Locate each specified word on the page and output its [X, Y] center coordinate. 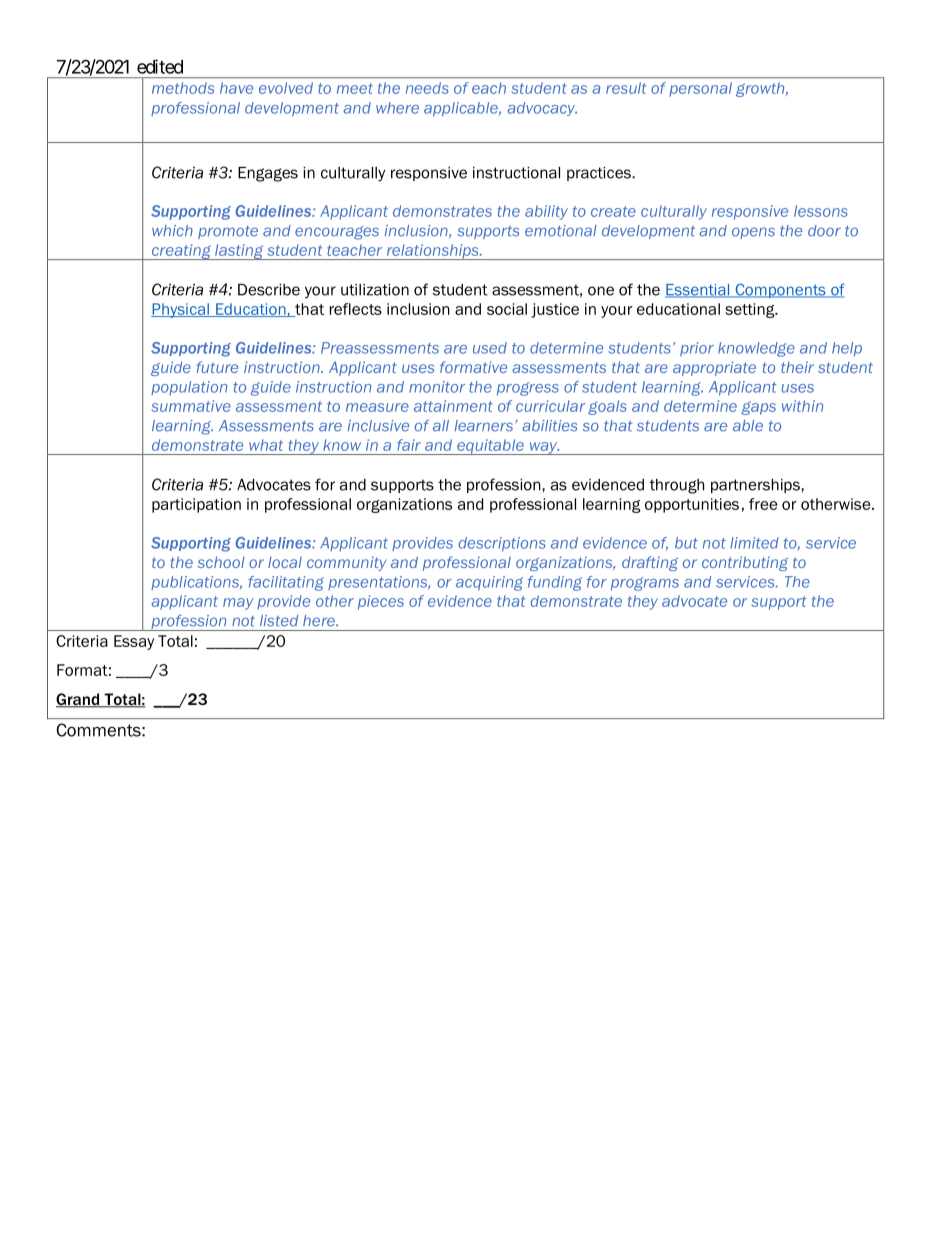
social [507, 309]
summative [191, 406]
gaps [759, 408]
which [172, 231]
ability [546, 212]
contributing [745, 563]
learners [484, 426]
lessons [821, 211]
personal [700, 89]
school [221, 562]
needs [427, 88]
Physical [181, 310]
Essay [134, 642]
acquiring [489, 583]
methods [183, 88]
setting [751, 310]
